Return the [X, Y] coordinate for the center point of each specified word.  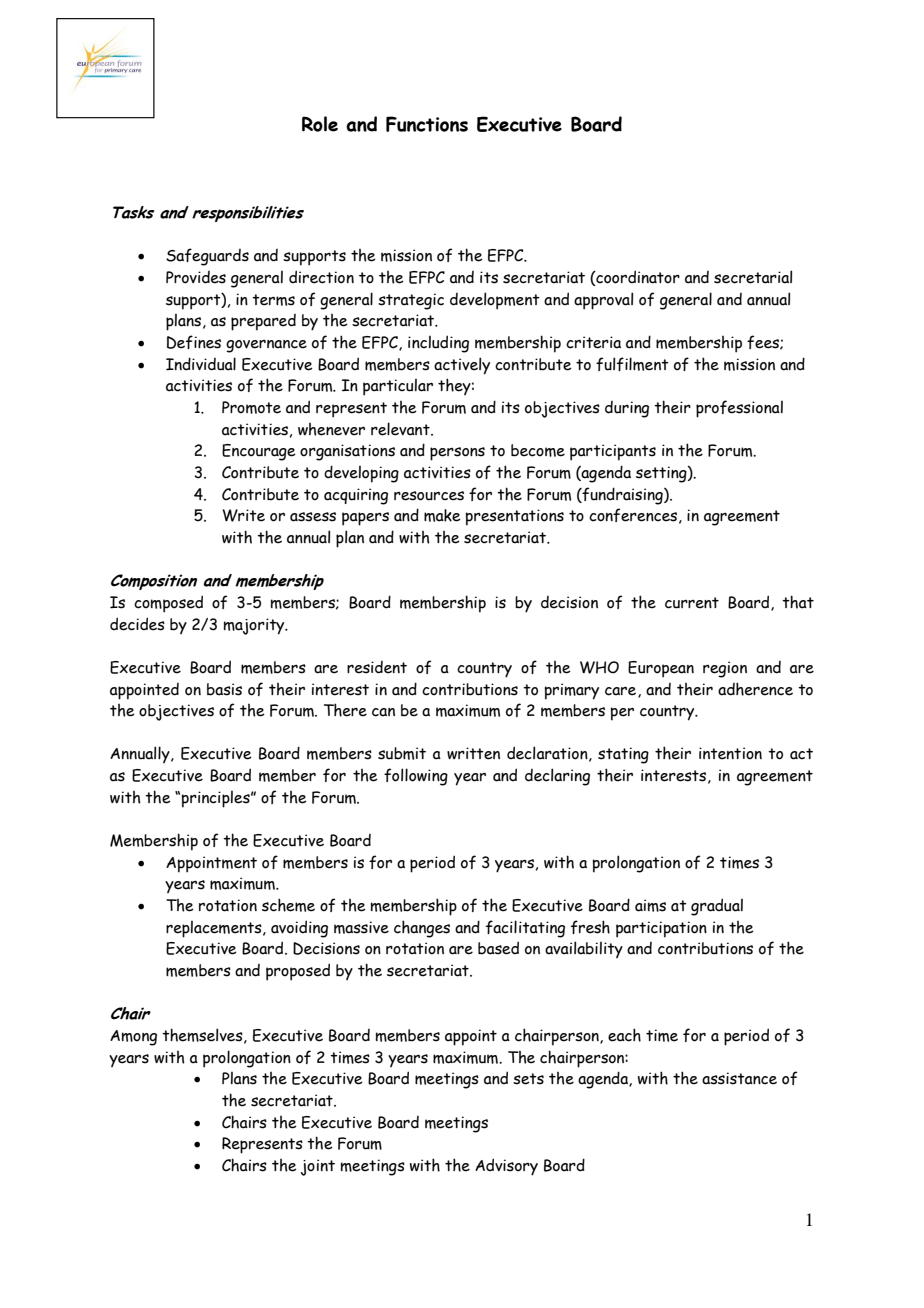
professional [739, 409]
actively [462, 366]
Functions [427, 124]
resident [377, 667]
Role [320, 124]
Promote [251, 407]
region [725, 669]
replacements [215, 929]
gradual [717, 907]
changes [422, 929]
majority [255, 626]
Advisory [506, 1167]
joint [318, 1167]
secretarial [753, 277]
